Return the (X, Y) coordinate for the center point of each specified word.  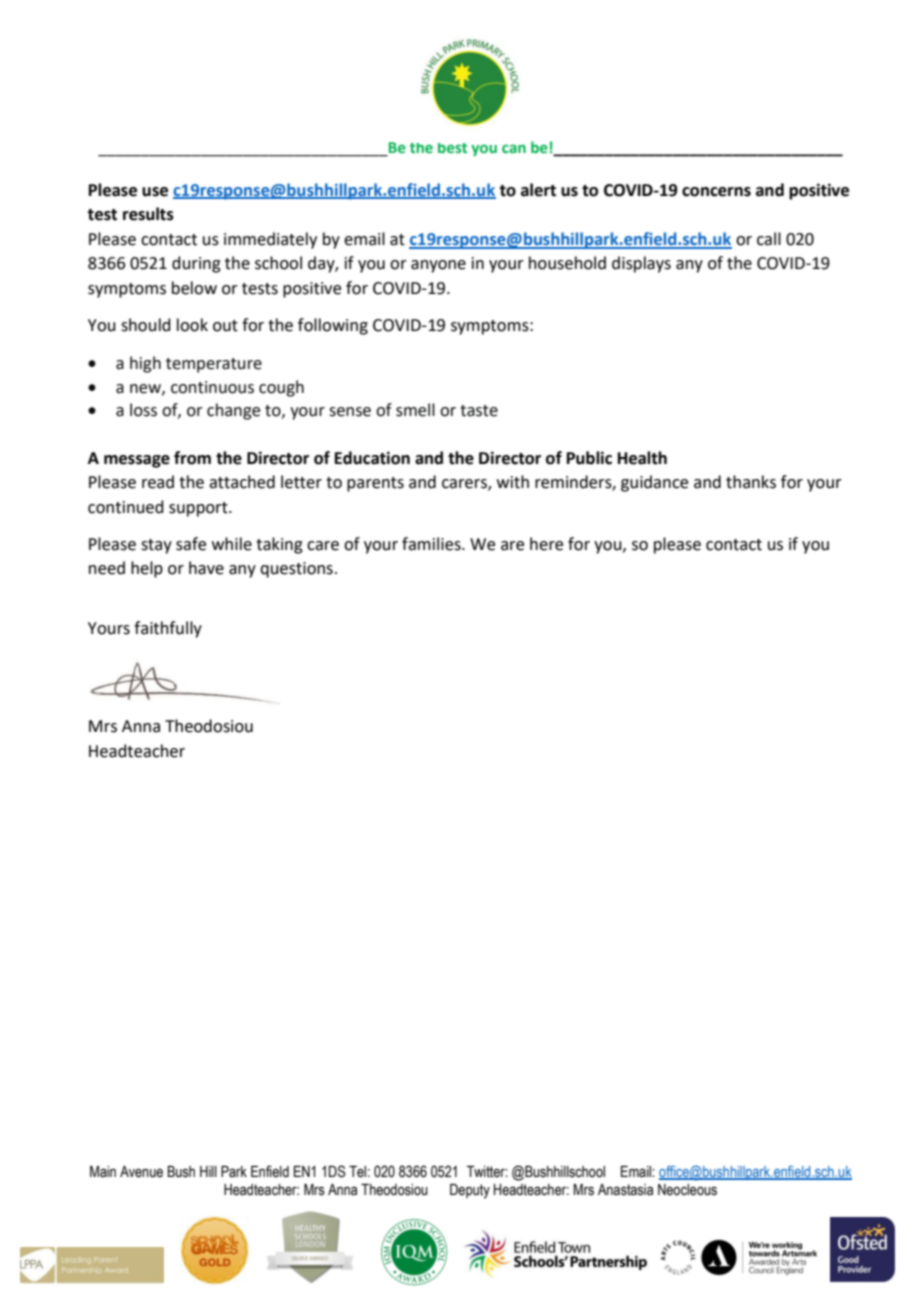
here (546, 544)
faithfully (168, 629)
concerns (716, 192)
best (452, 148)
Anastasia (625, 1190)
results (148, 214)
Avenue (141, 1172)
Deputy (470, 1191)
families (432, 544)
